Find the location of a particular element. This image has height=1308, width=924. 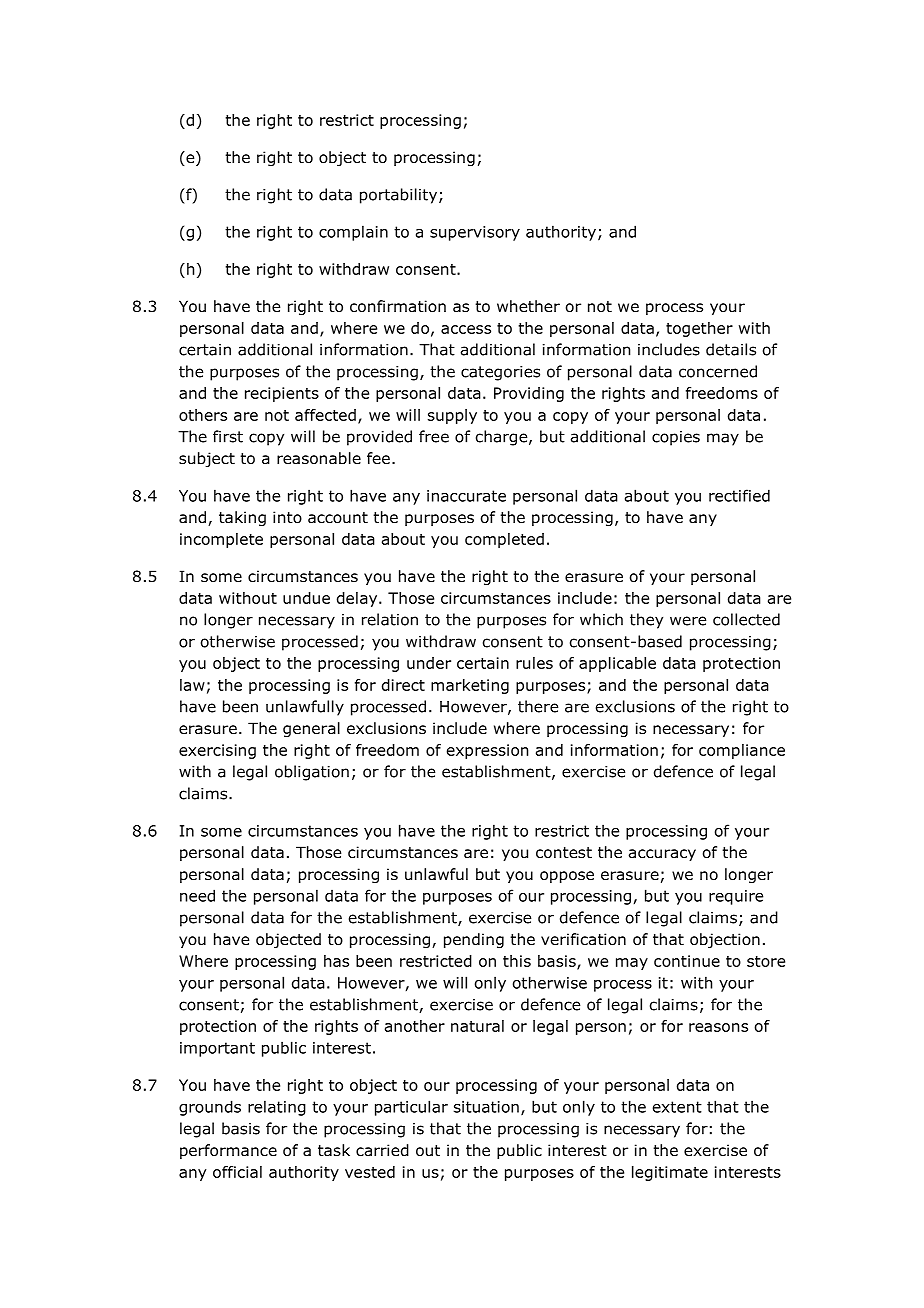

require is located at coordinates (736, 897).
